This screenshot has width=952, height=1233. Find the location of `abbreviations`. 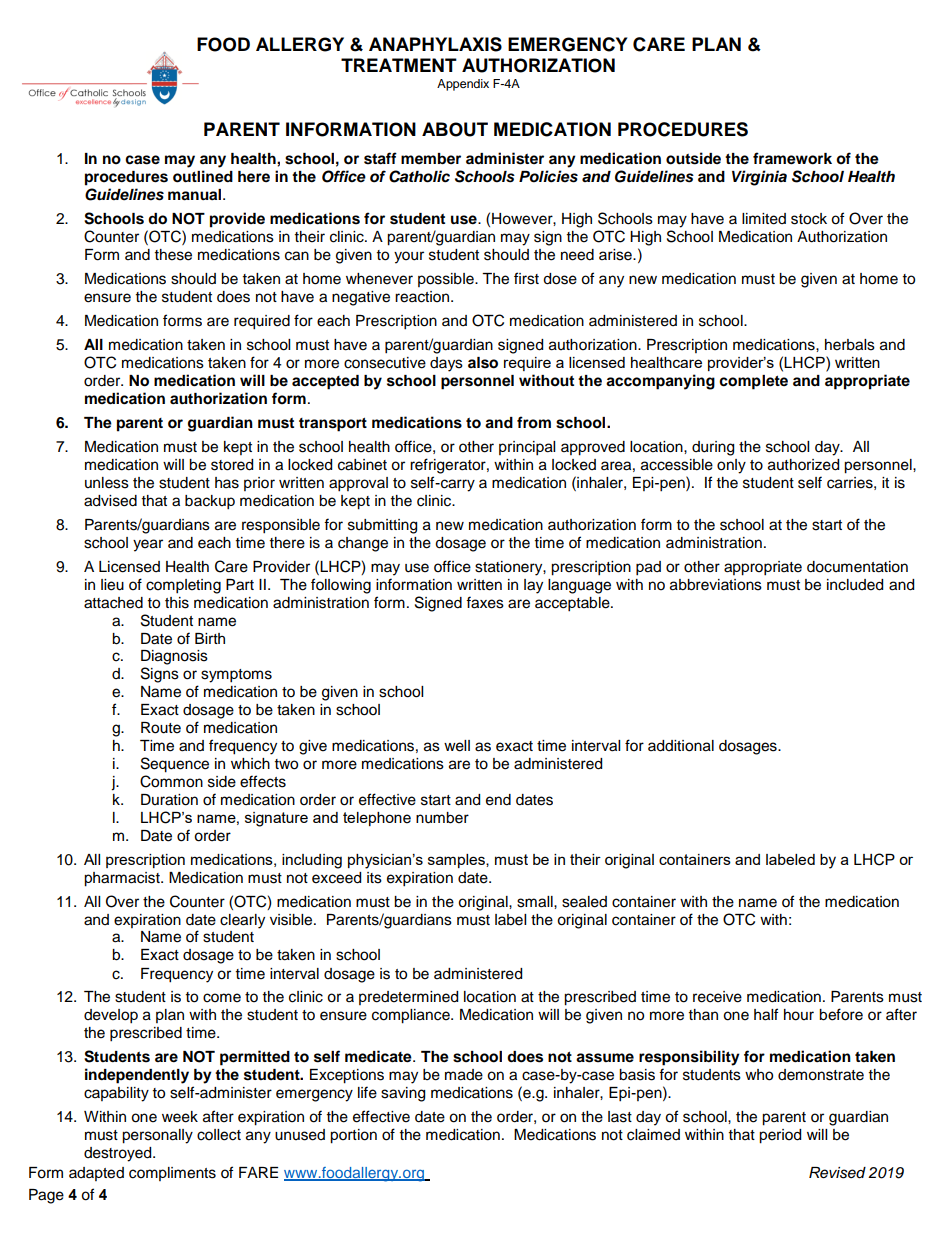

abbreviations is located at coordinates (716, 585).
